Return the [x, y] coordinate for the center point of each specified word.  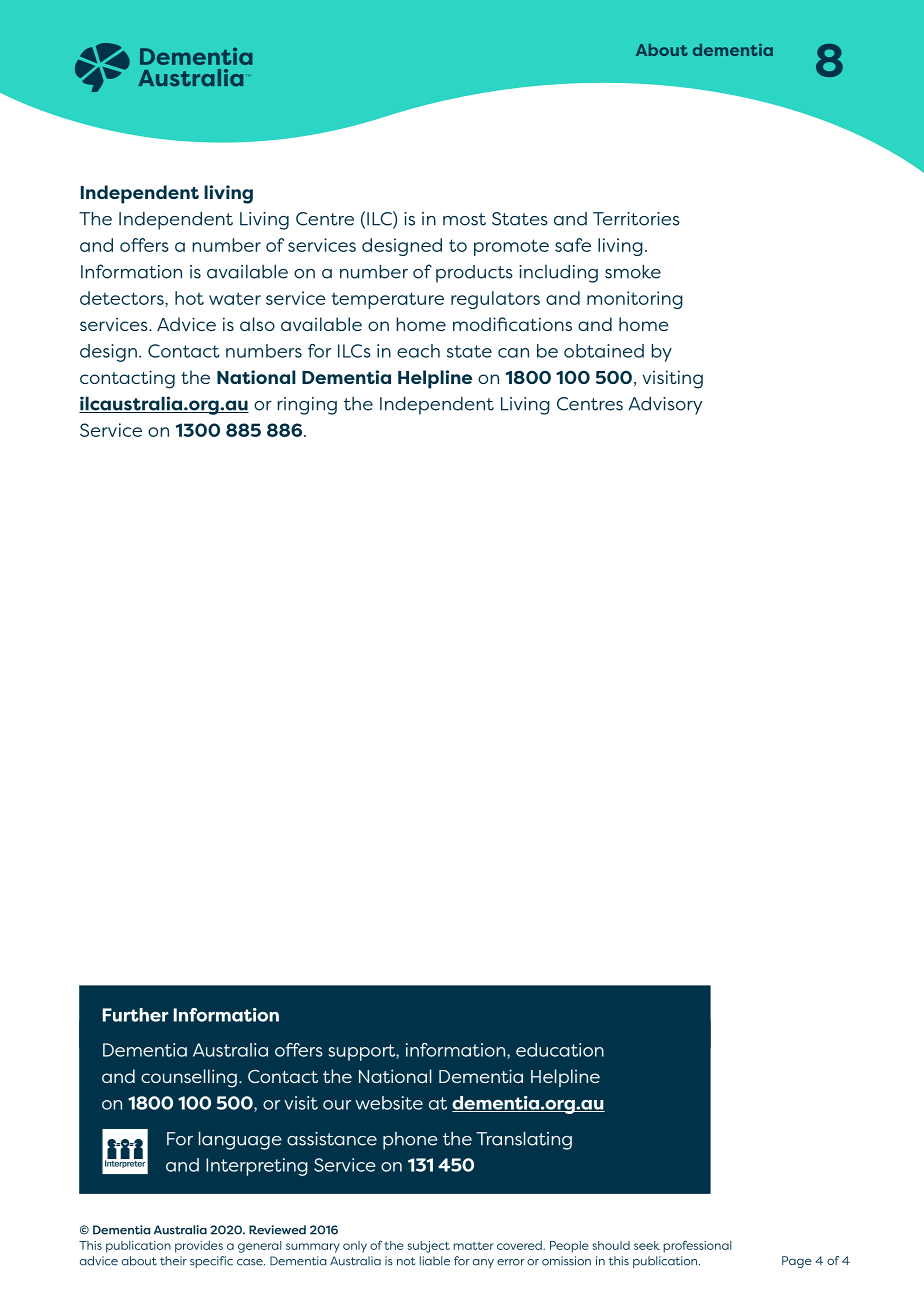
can [513, 353]
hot [189, 298]
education [560, 1050]
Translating [524, 1140]
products [474, 274]
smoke [633, 271]
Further [135, 1015]
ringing [307, 406]
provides [199, 1247]
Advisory [665, 405]
